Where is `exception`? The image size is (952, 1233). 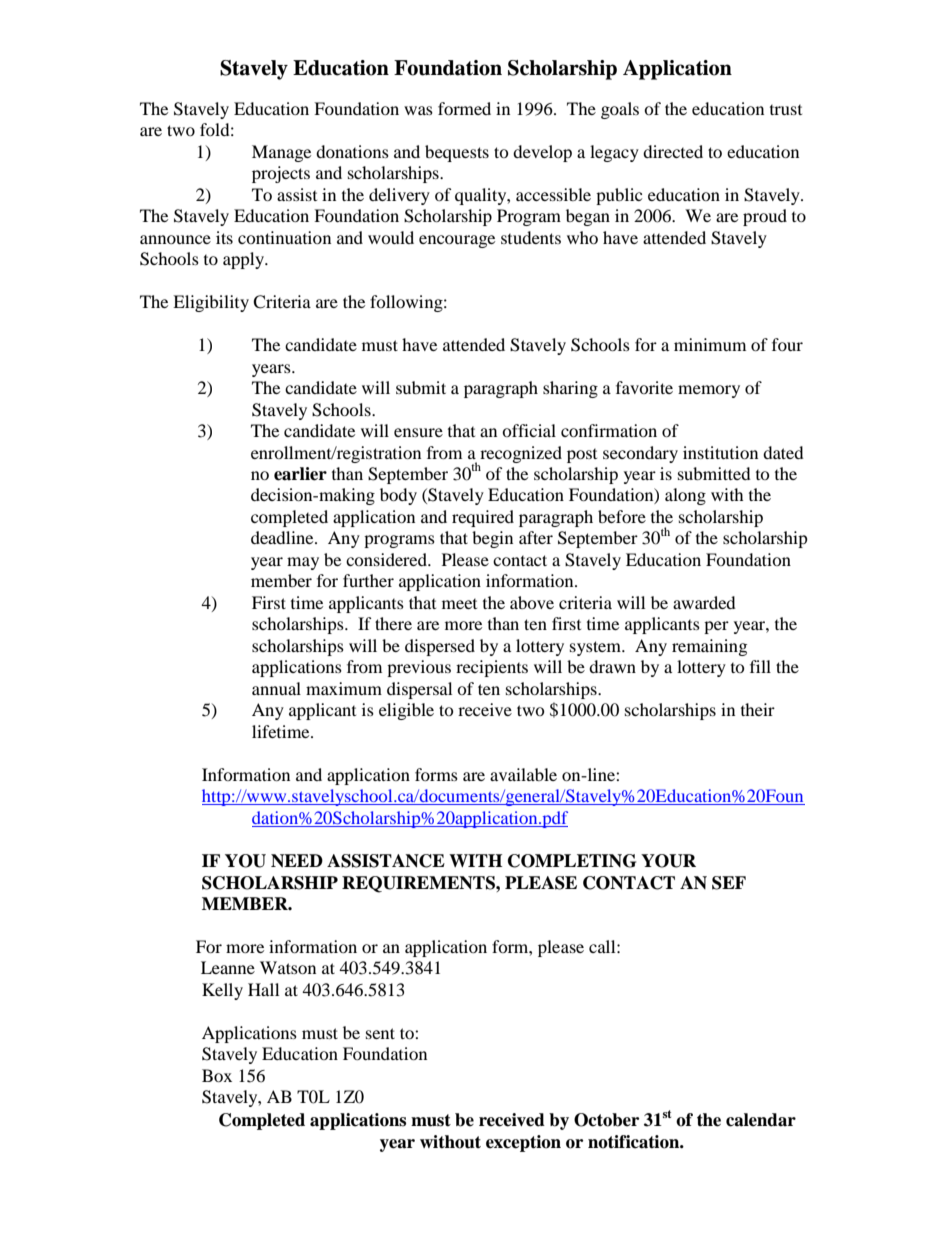
exception is located at coordinates (523, 1143).
